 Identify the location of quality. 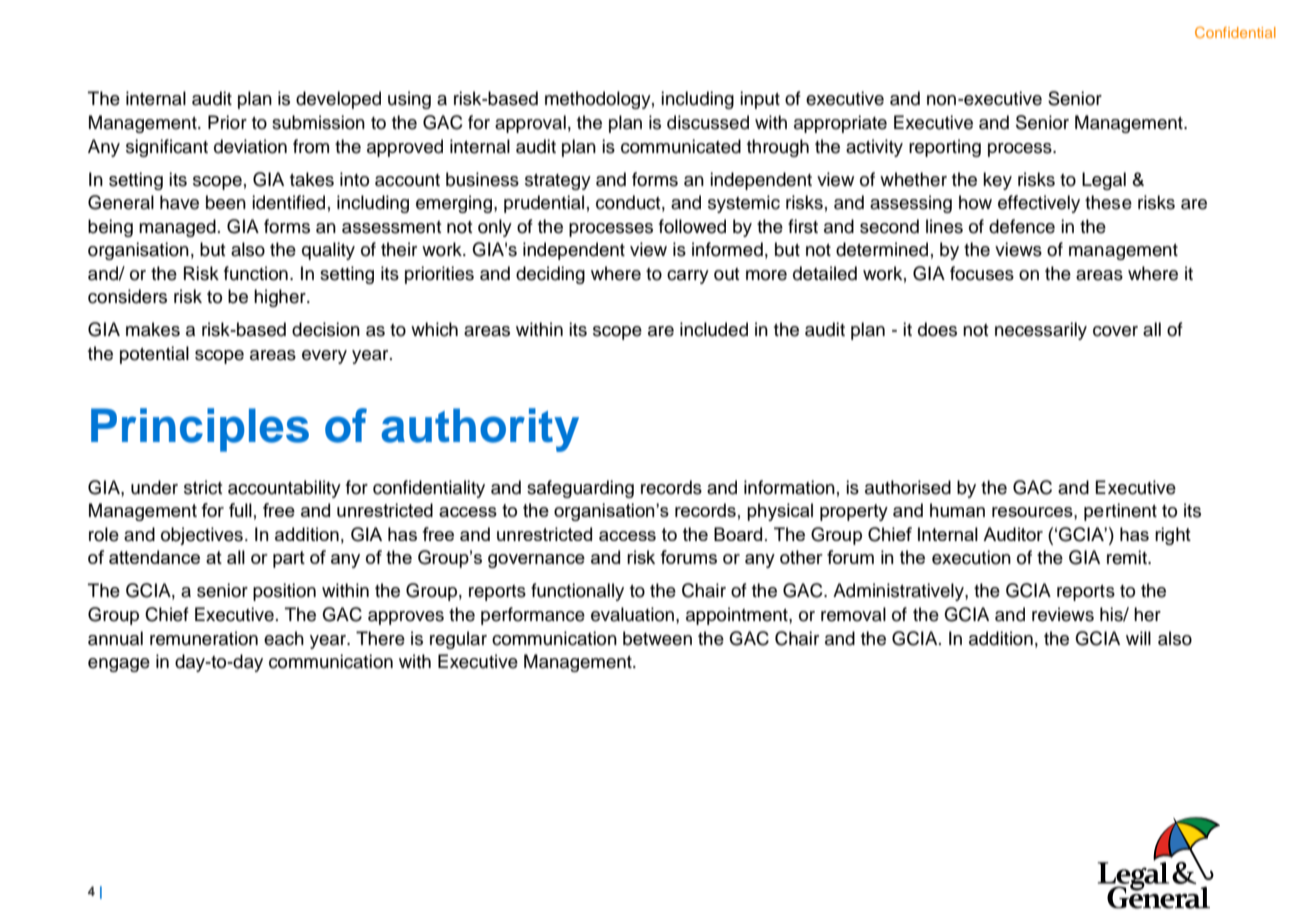
(328, 251).
